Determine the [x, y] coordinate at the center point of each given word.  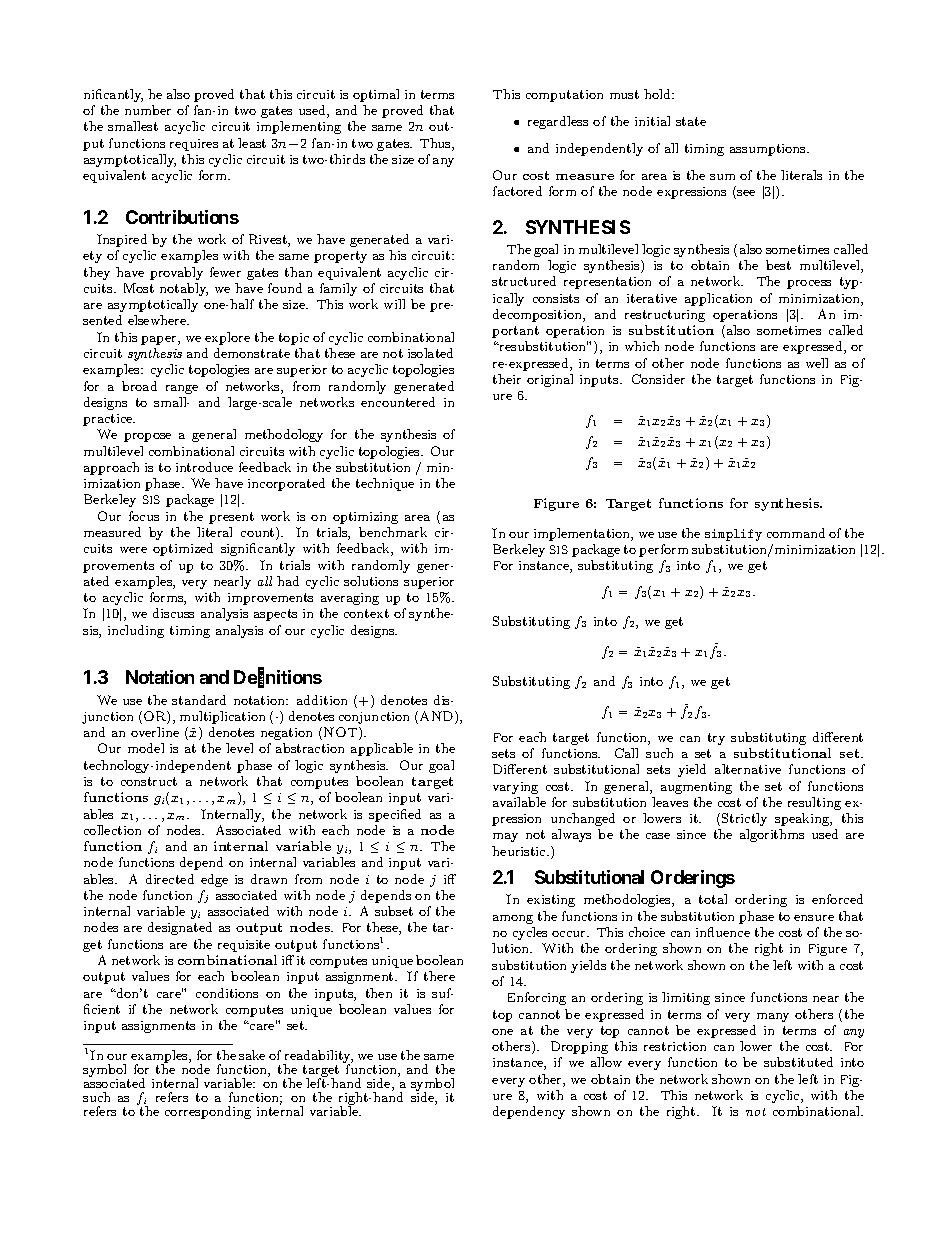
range [182, 389]
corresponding [208, 1112]
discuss [173, 613]
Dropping [579, 1047]
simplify [733, 535]
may [505, 837]
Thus [436, 144]
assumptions [769, 150]
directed [170, 879]
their [507, 379]
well [817, 363]
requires [194, 145]
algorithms [772, 835]
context [366, 613]
